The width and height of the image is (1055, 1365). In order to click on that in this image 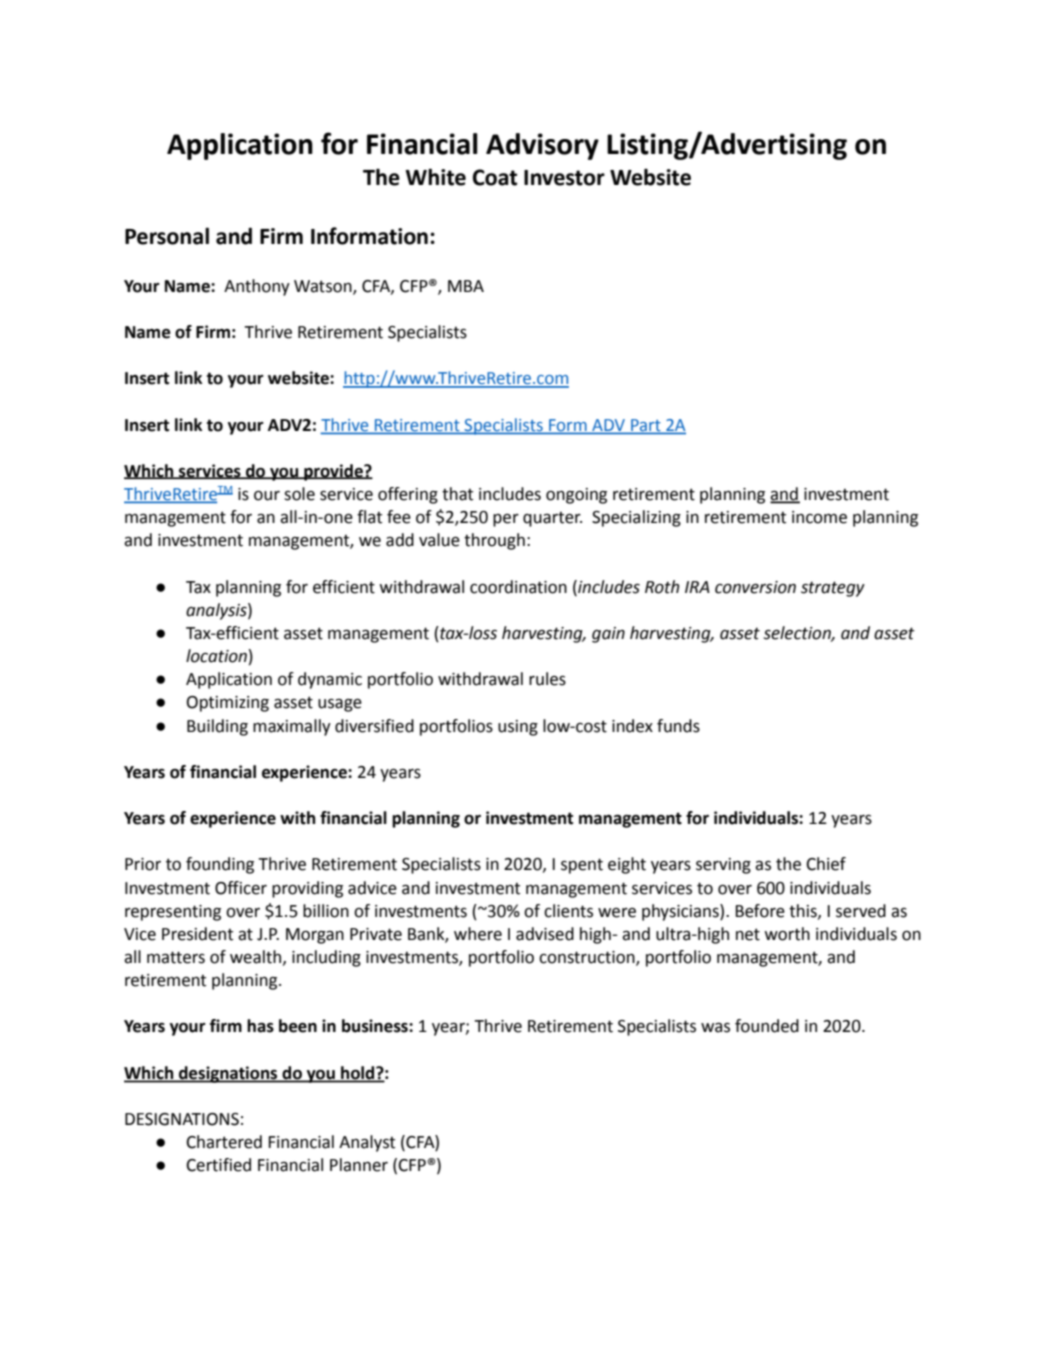, I will do `click(457, 494)`.
